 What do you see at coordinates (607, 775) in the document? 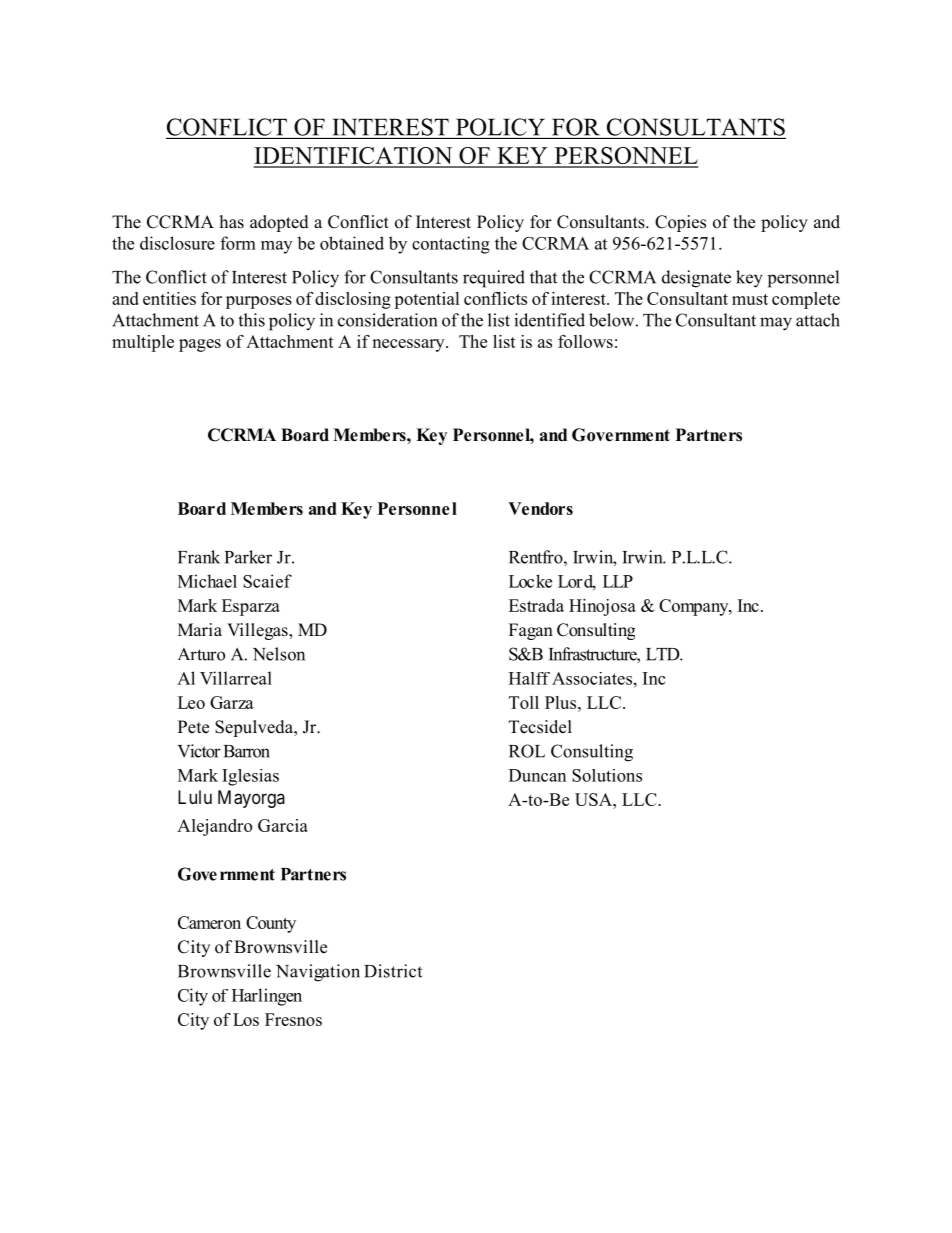
I see `Solutions` at bounding box center [607, 775].
